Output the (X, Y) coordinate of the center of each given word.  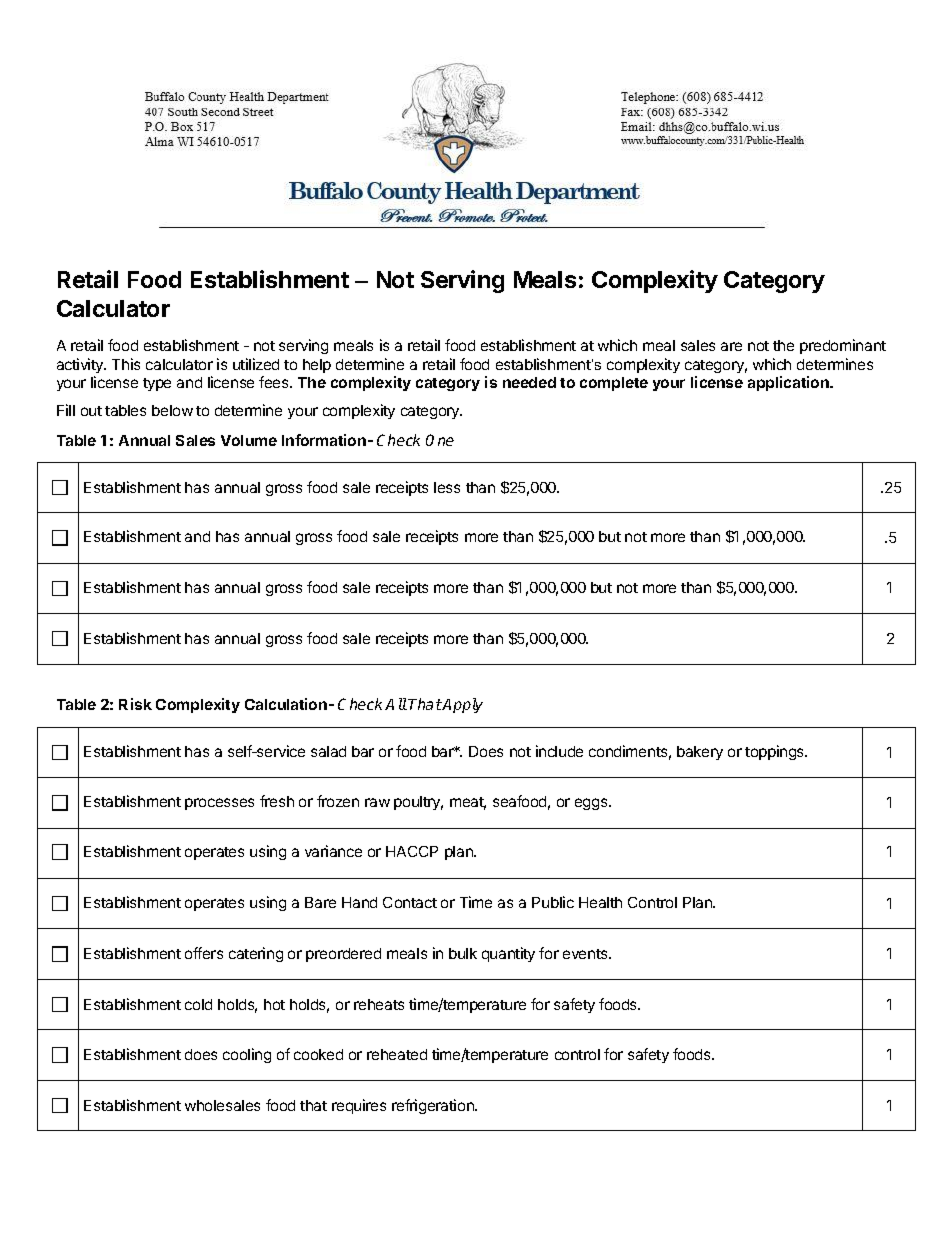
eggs (592, 804)
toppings (775, 752)
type (157, 384)
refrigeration (434, 1106)
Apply (462, 705)
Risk (135, 704)
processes (219, 804)
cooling (247, 1055)
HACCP (412, 851)
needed (529, 382)
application (789, 383)
